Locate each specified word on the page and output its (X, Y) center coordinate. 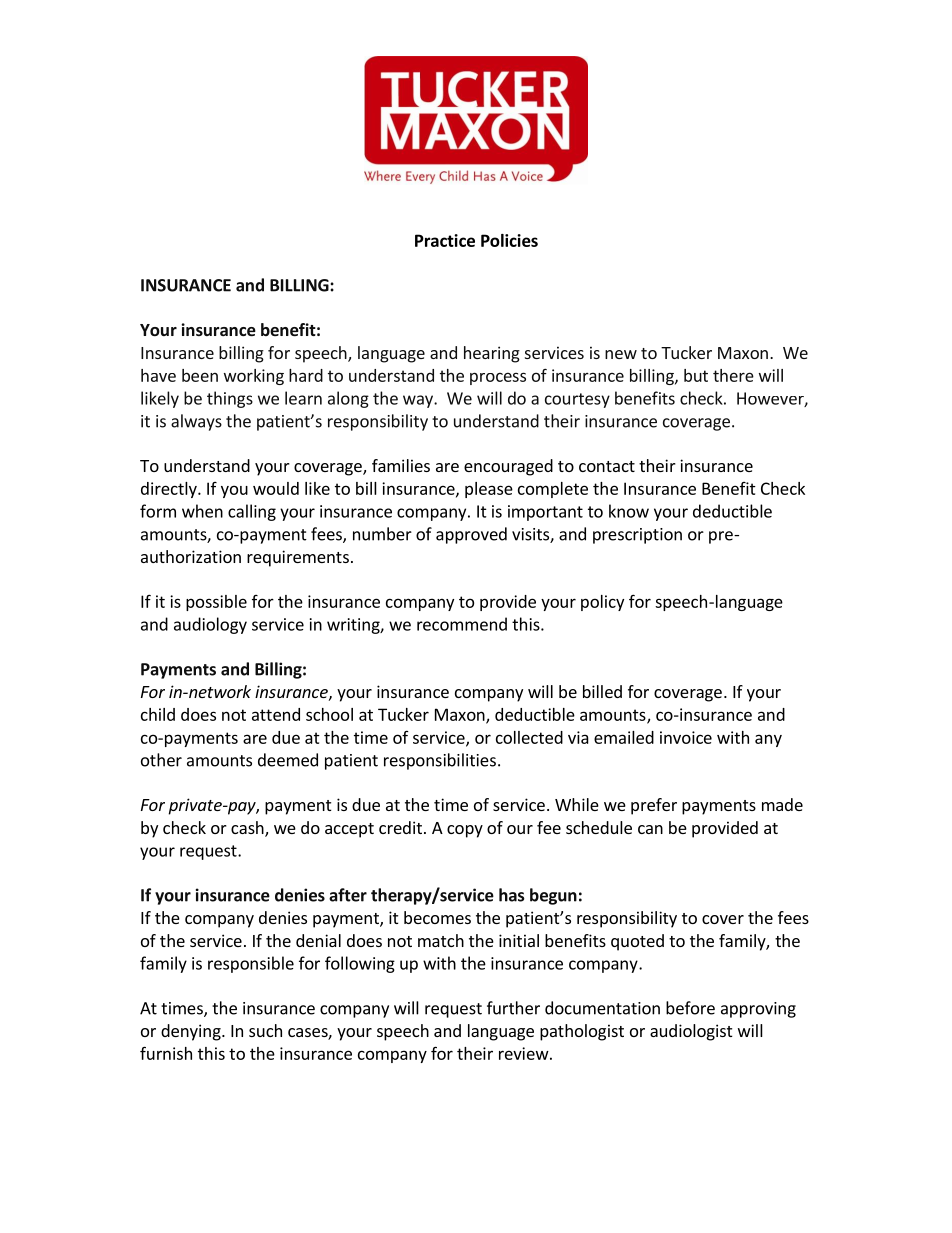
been (200, 375)
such (265, 1030)
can (650, 829)
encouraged (508, 467)
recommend (462, 624)
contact (607, 466)
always (196, 422)
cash (248, 828)
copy (465, 831)
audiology (210, 625)
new (621, 354)
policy (602, 603)
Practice (445, 240)
